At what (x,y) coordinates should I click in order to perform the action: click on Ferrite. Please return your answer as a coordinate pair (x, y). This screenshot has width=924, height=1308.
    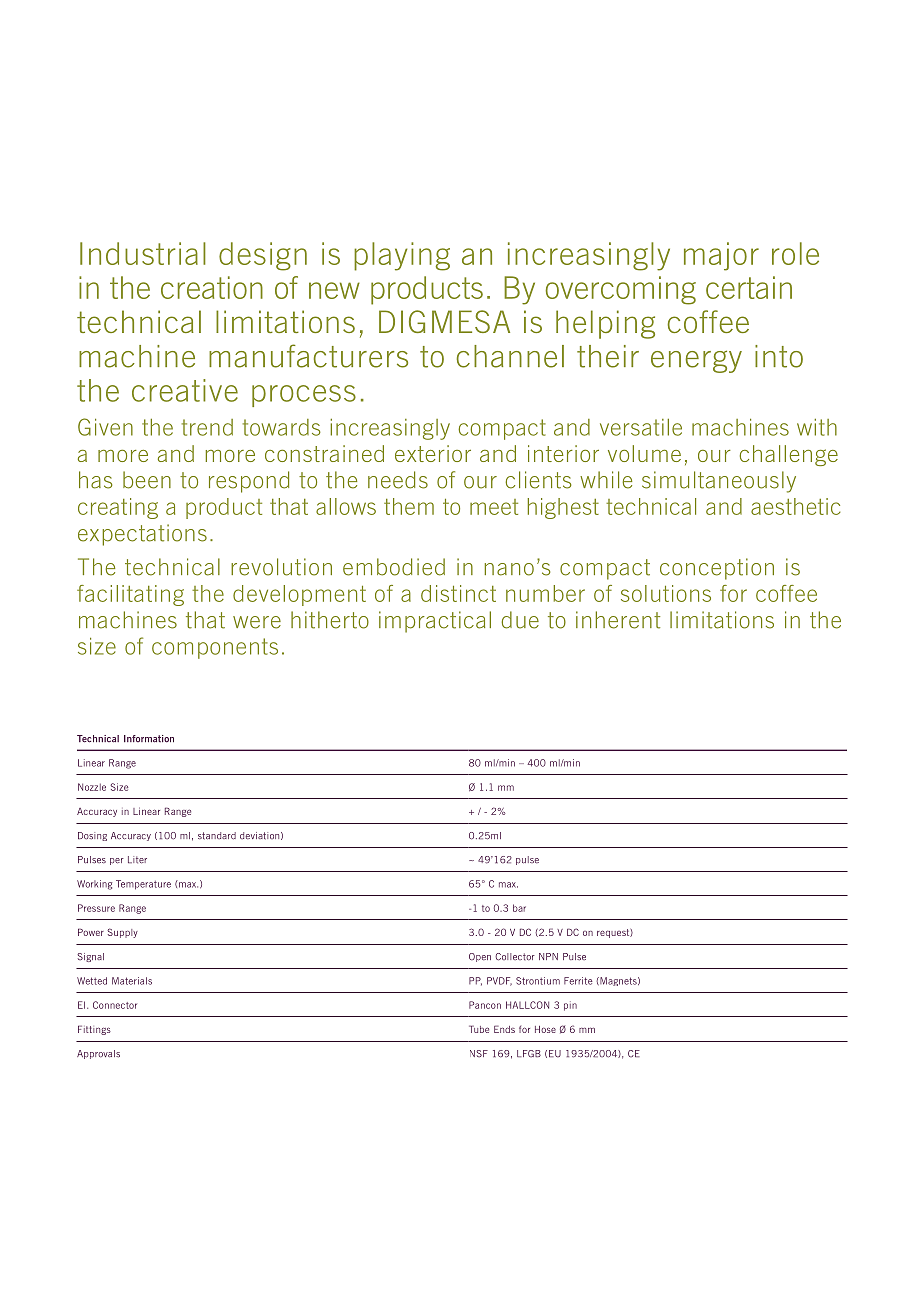
    Looking at the image, I should click on (578, 981).
